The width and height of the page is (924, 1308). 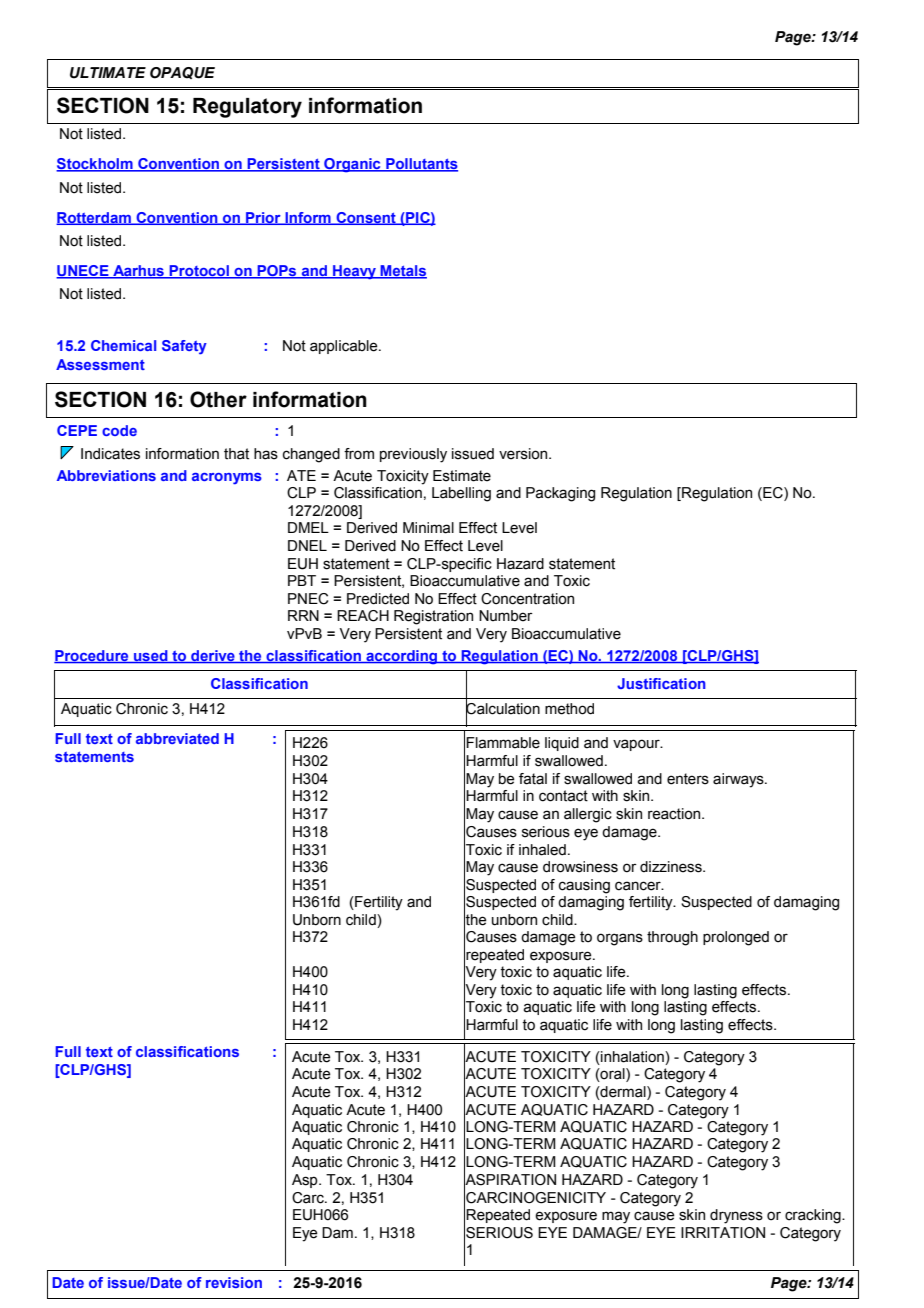 I want to click on revision, so click(x=234, y=1282).
